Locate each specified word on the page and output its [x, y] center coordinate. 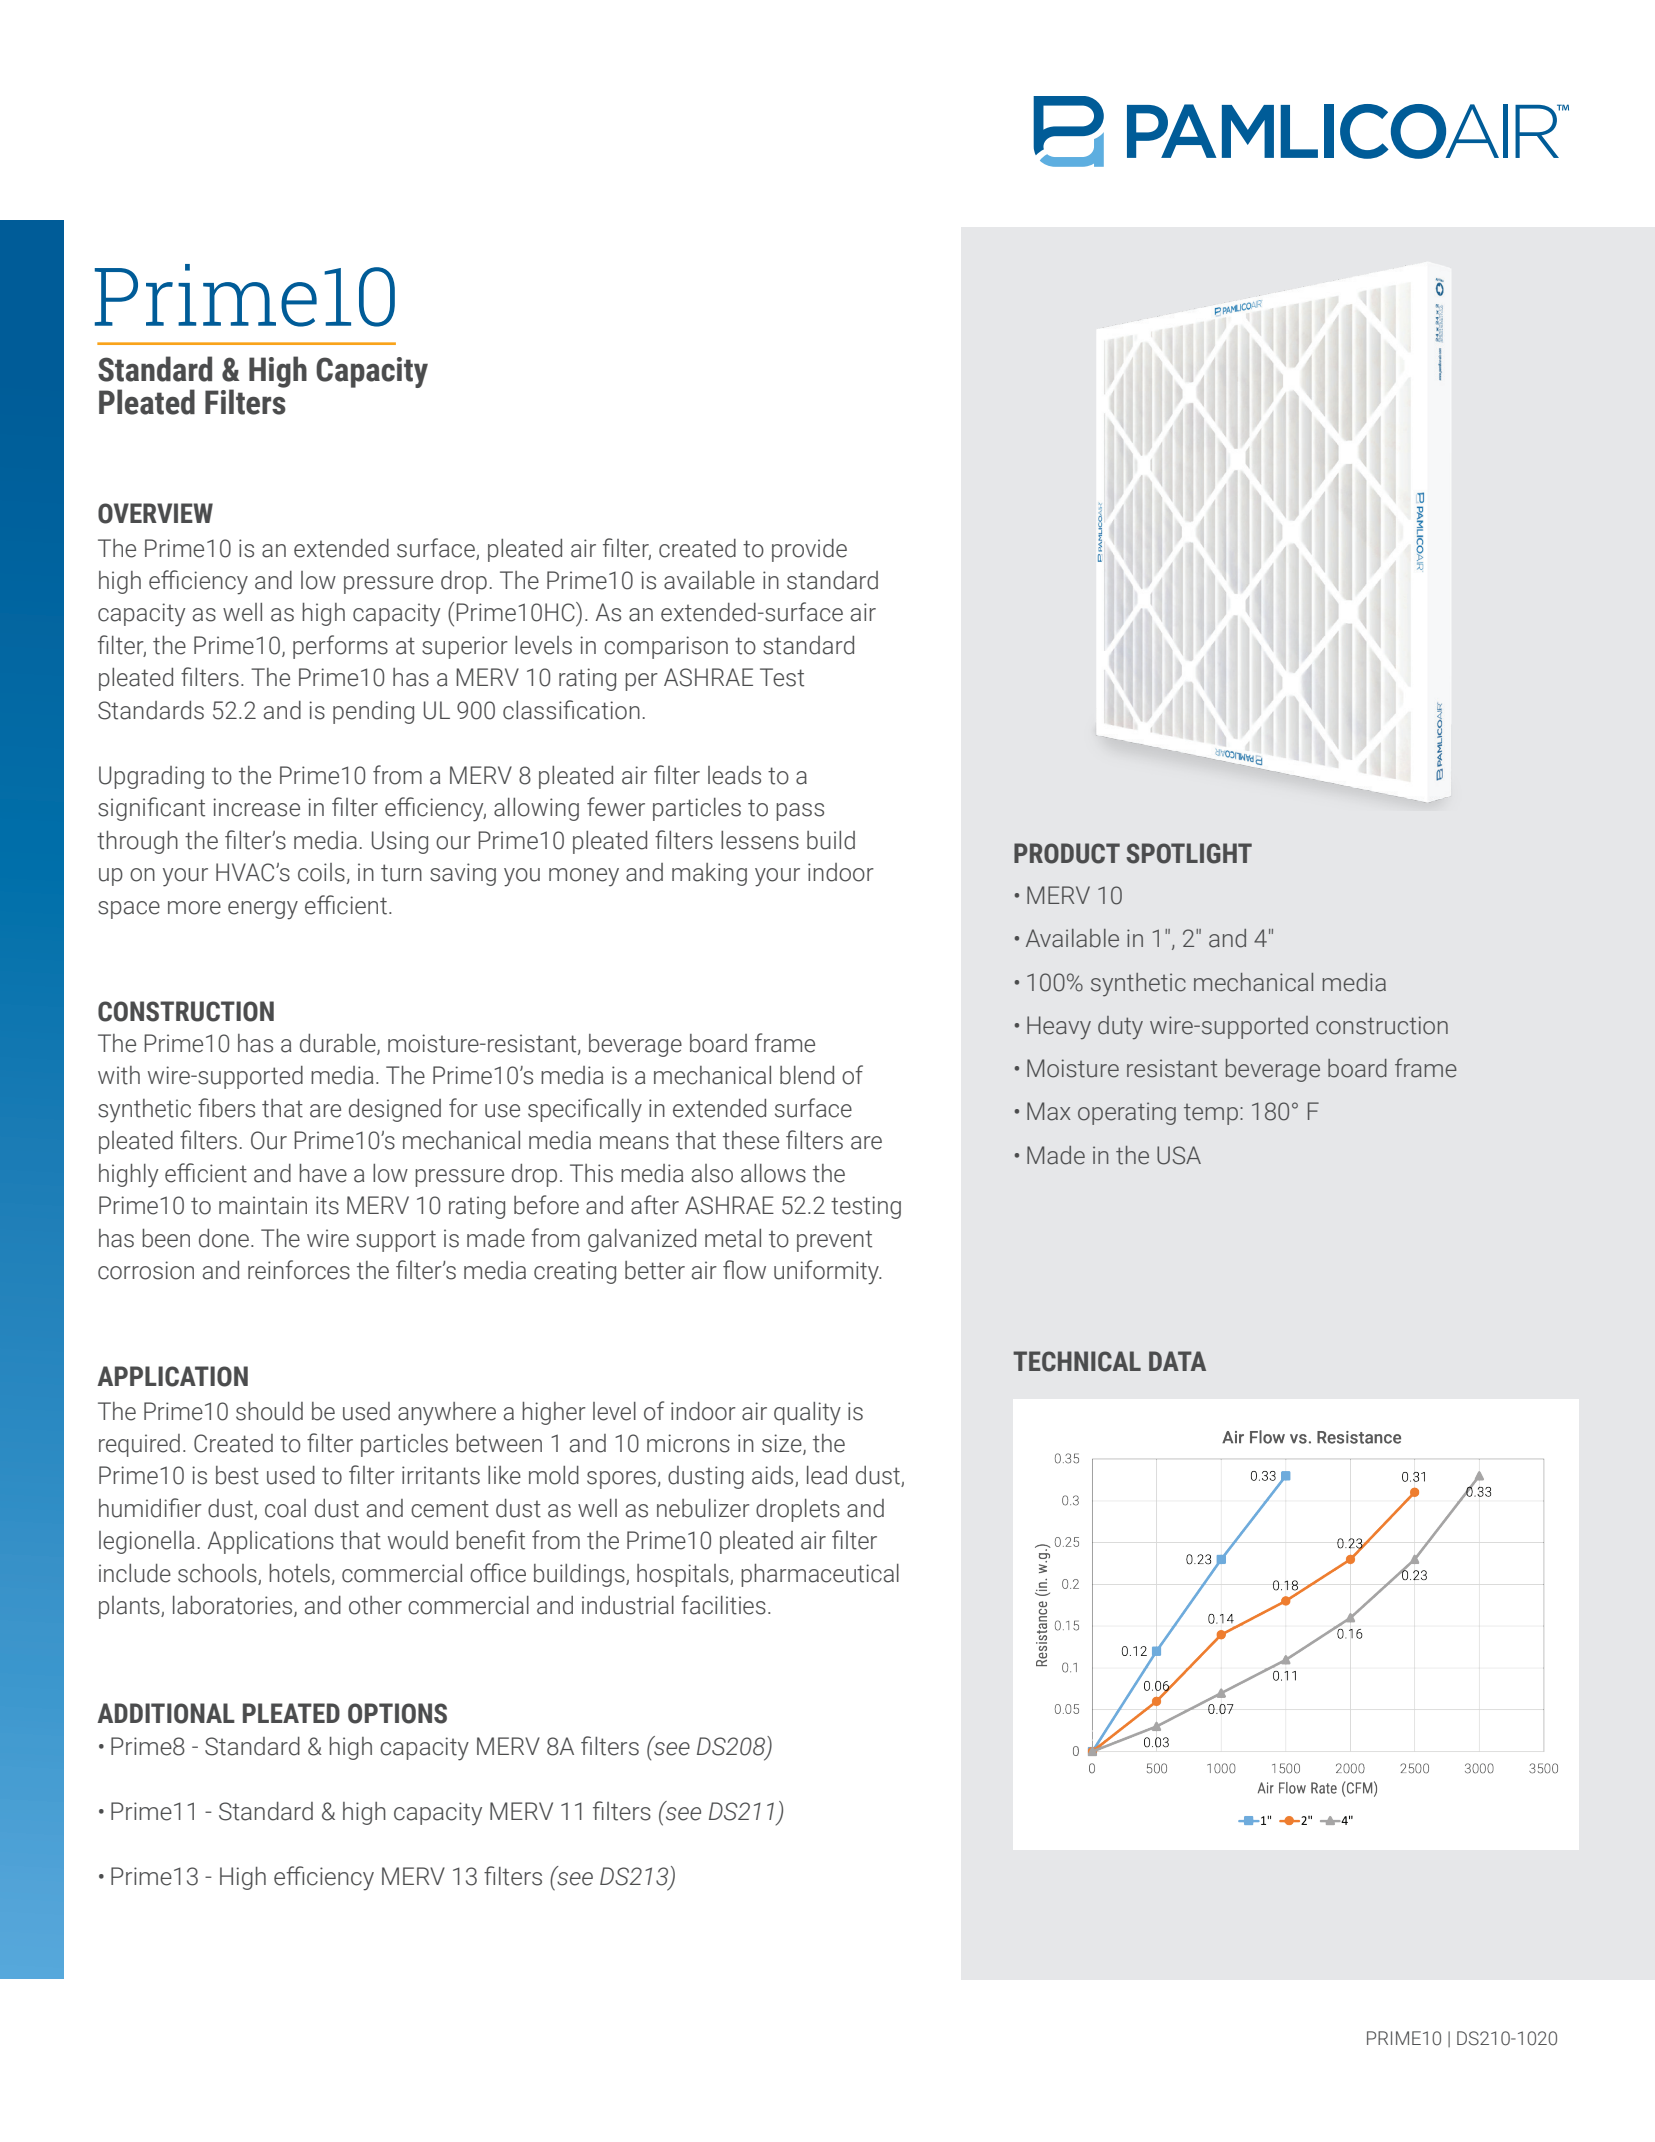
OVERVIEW [155, 513]
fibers [226, 1108]
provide [809, 550]
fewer [616, 807]
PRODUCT [1067, 853]
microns [688, 1443]
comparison [666, 647]
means [634, 1143]
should [269, 1411]
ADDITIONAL [166, 1713]
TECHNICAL [1077, 1361]
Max [1049, 1111]
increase [256, 807]
